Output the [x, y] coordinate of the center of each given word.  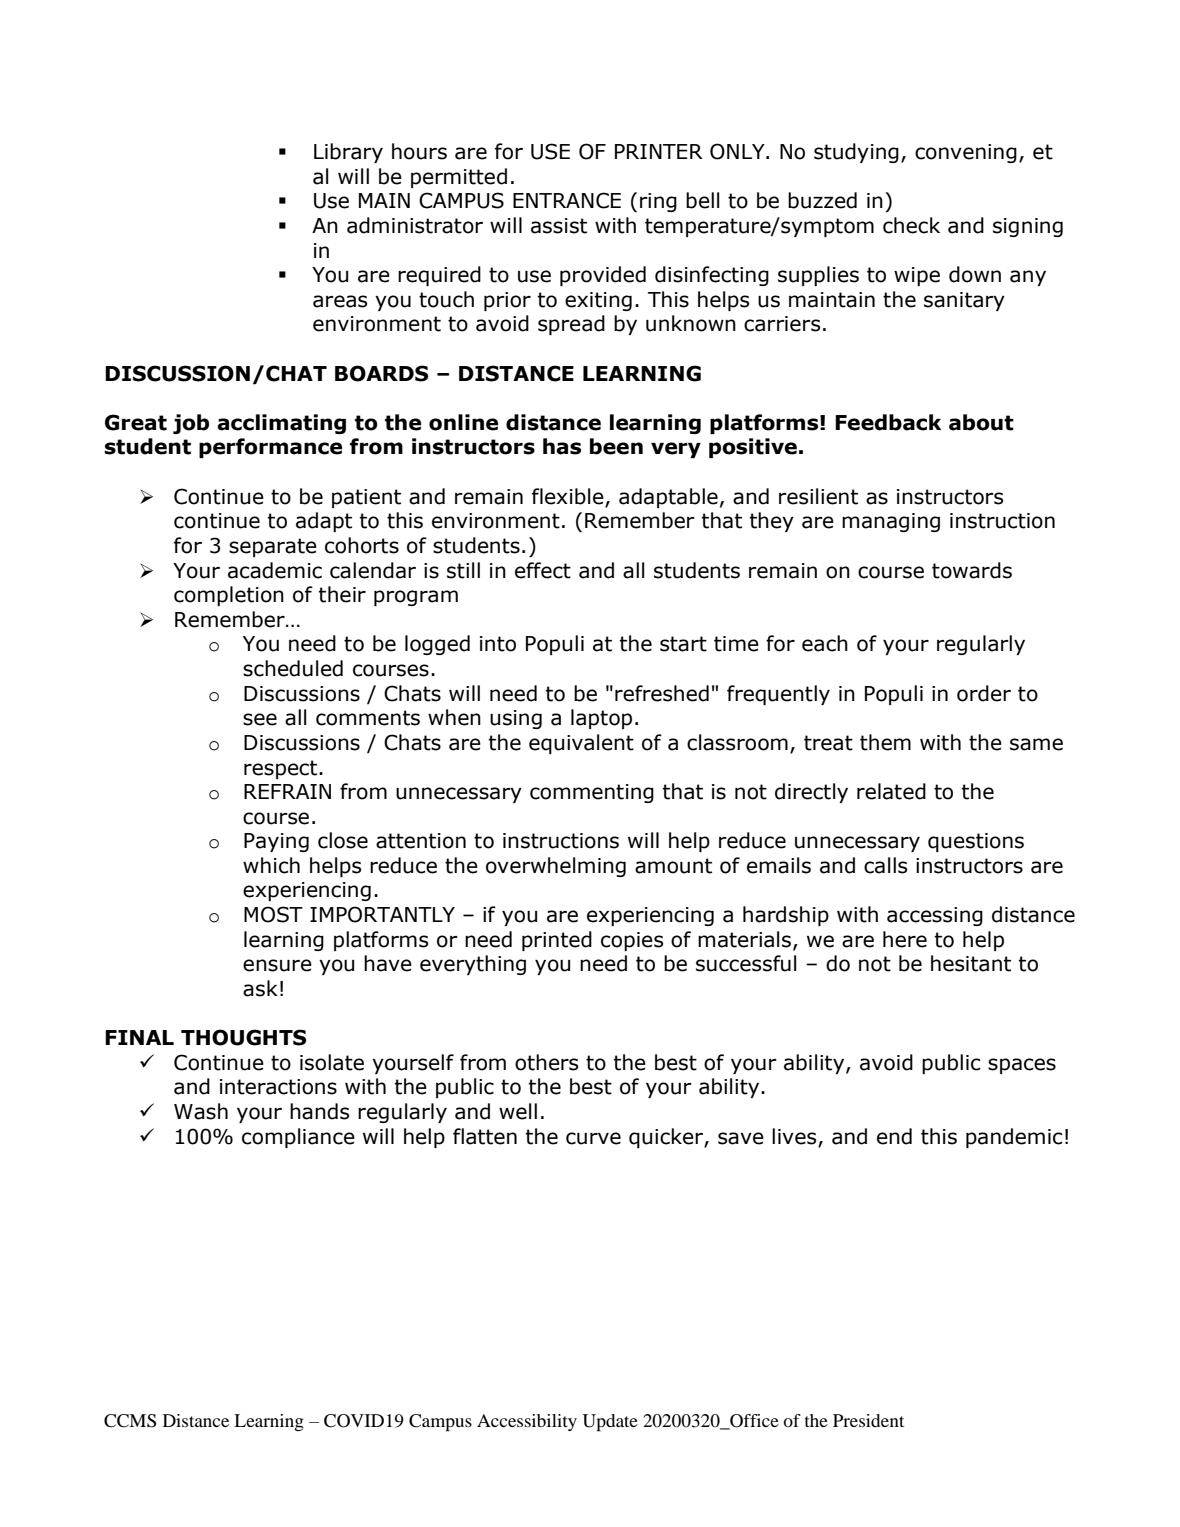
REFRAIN [287, 791]
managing [891, 522]
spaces [1022, 1066]
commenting [592, 793]
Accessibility [527, 1422]
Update [610, 1423]
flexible [569, 497]
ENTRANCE [567, 200]
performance [270, 448]
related [891, 791]
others [546, 1062]
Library [348, 153]
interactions [278, 1087]
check [911, 225]
